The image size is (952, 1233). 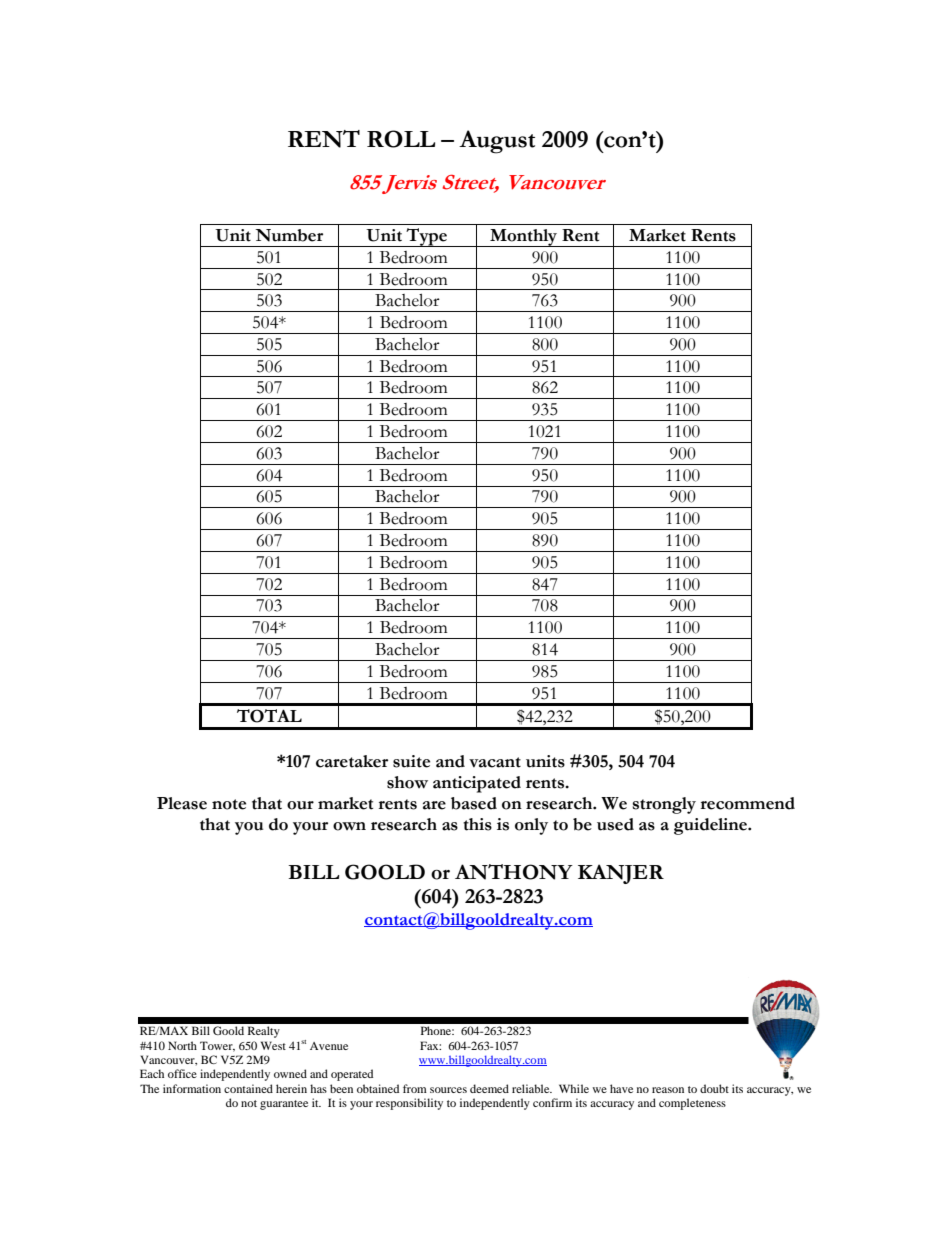 What do you see at coordinates (668, 1090) in the screenshot?
I see `reason` at bounding box center [668, 1090].
